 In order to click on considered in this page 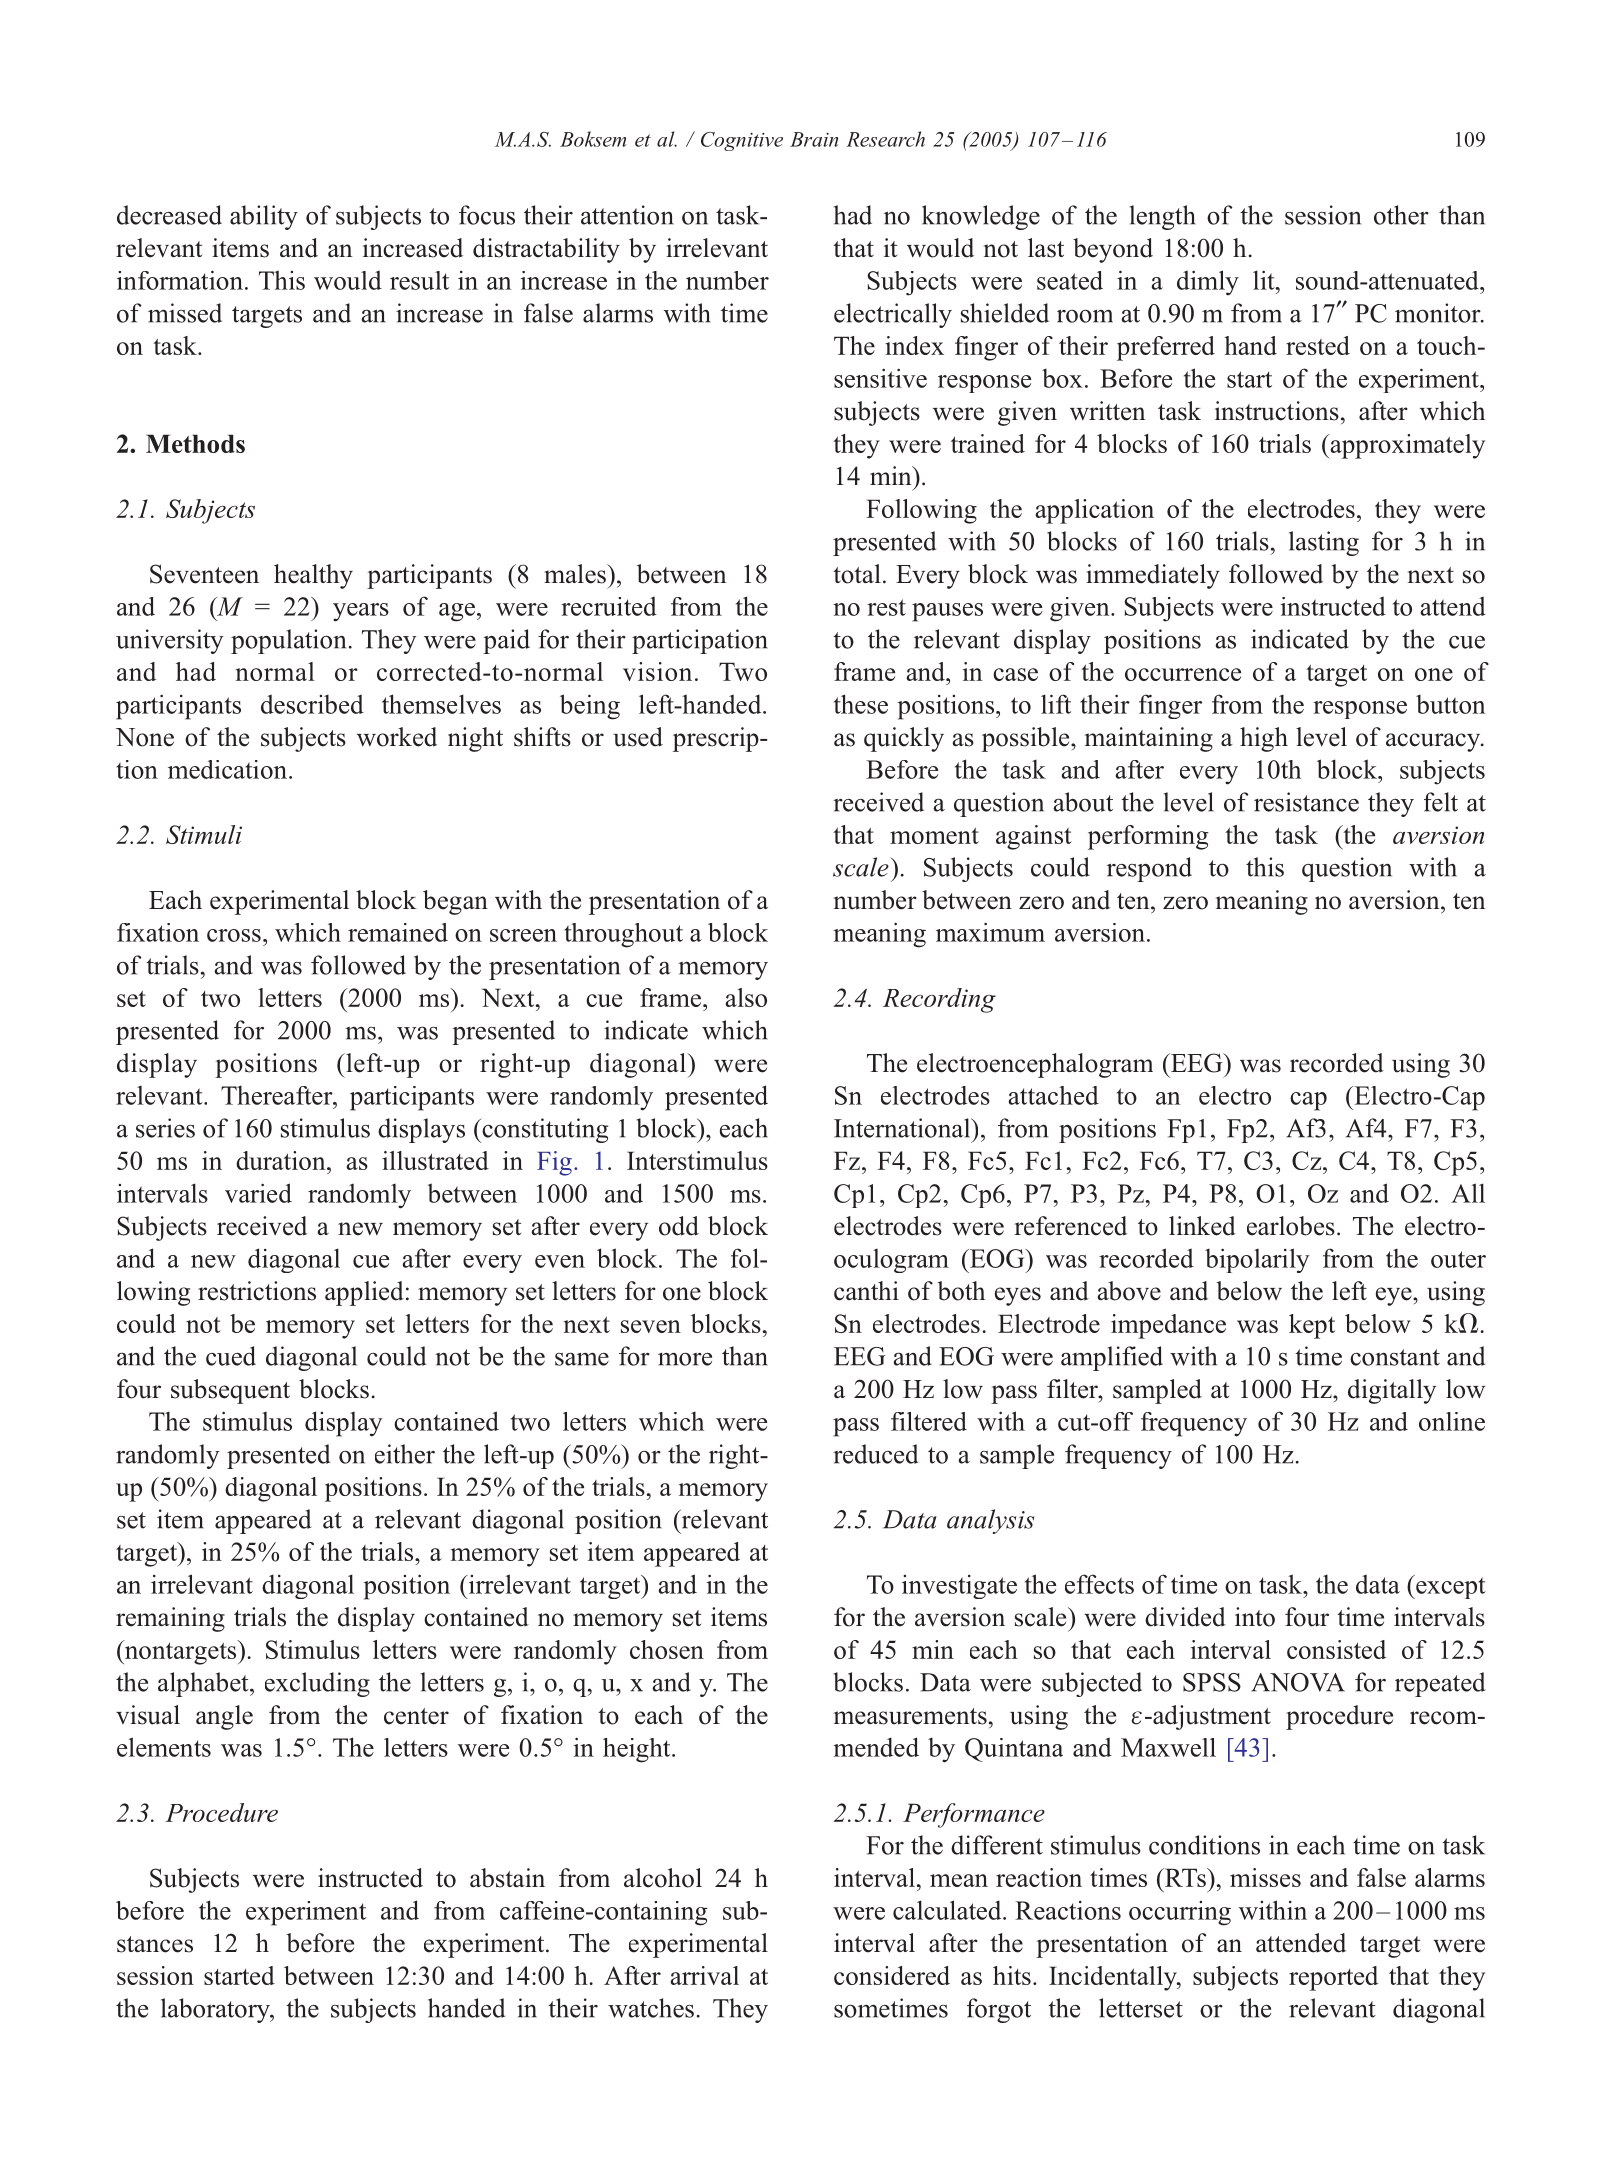, I will do `click(892, 1975)`.
